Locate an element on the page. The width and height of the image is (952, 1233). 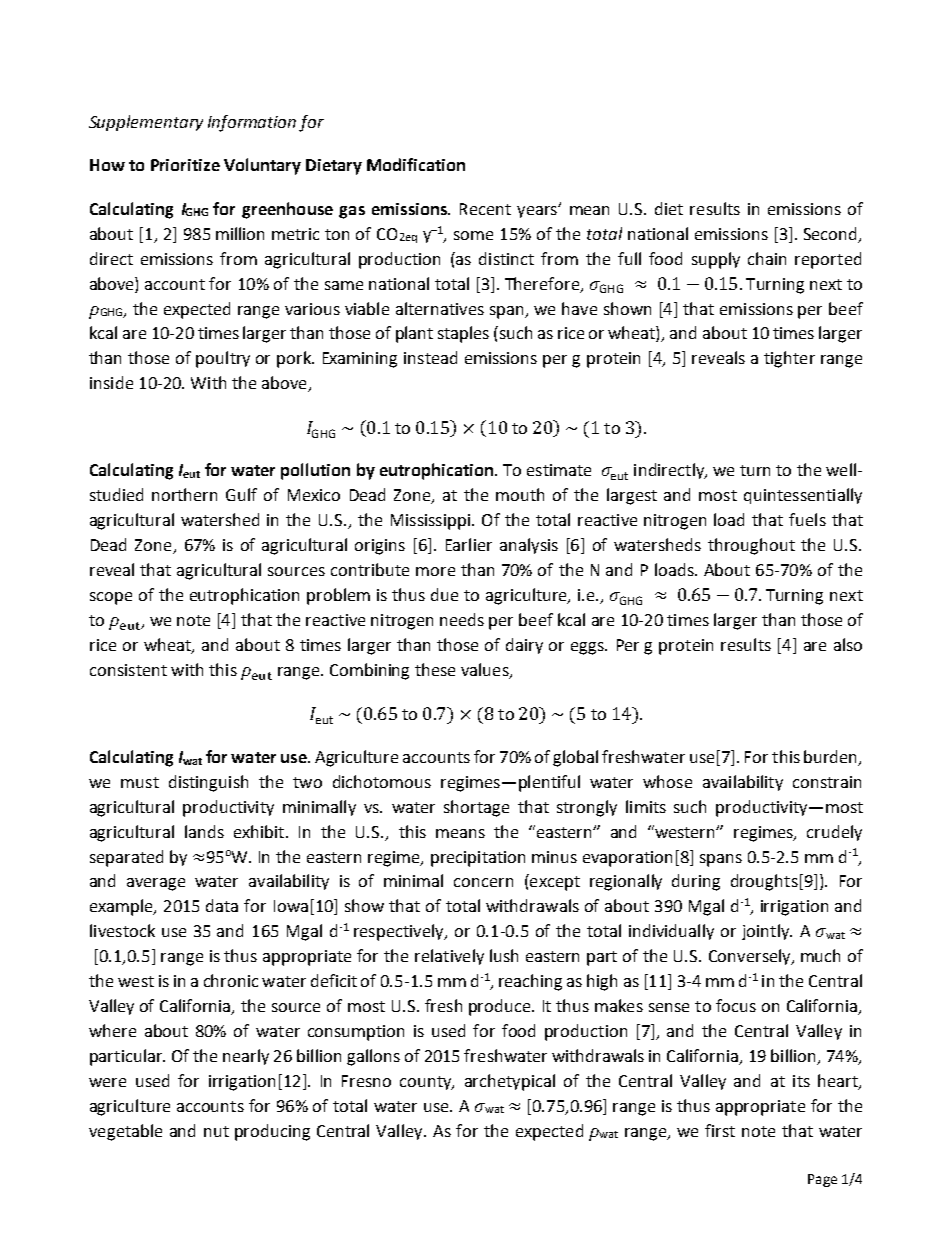
Prioritize is located at coordinates (185, 165).
